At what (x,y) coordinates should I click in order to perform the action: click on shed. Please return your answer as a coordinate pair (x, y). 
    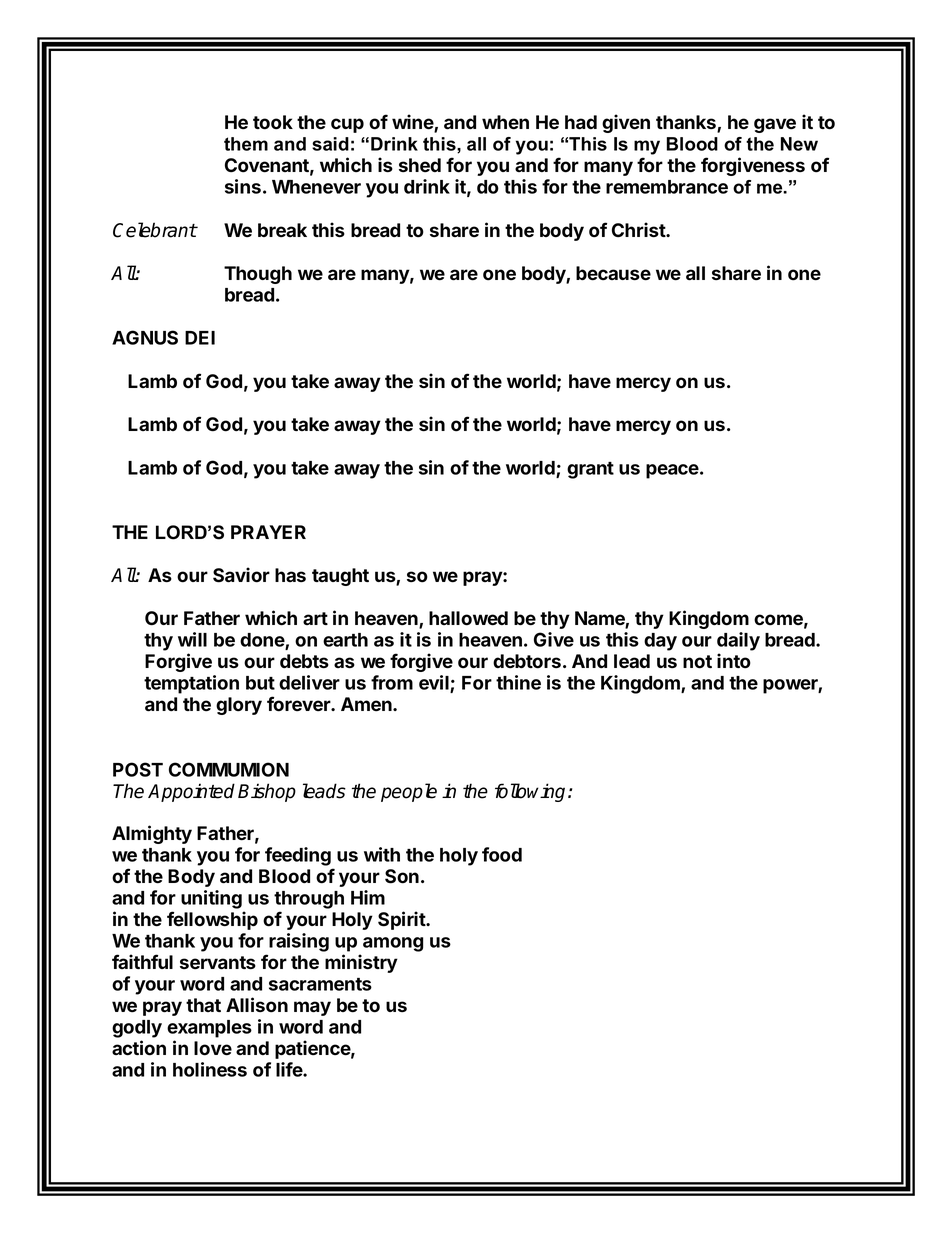
    Looking at the image, I should click on (420, 165).
